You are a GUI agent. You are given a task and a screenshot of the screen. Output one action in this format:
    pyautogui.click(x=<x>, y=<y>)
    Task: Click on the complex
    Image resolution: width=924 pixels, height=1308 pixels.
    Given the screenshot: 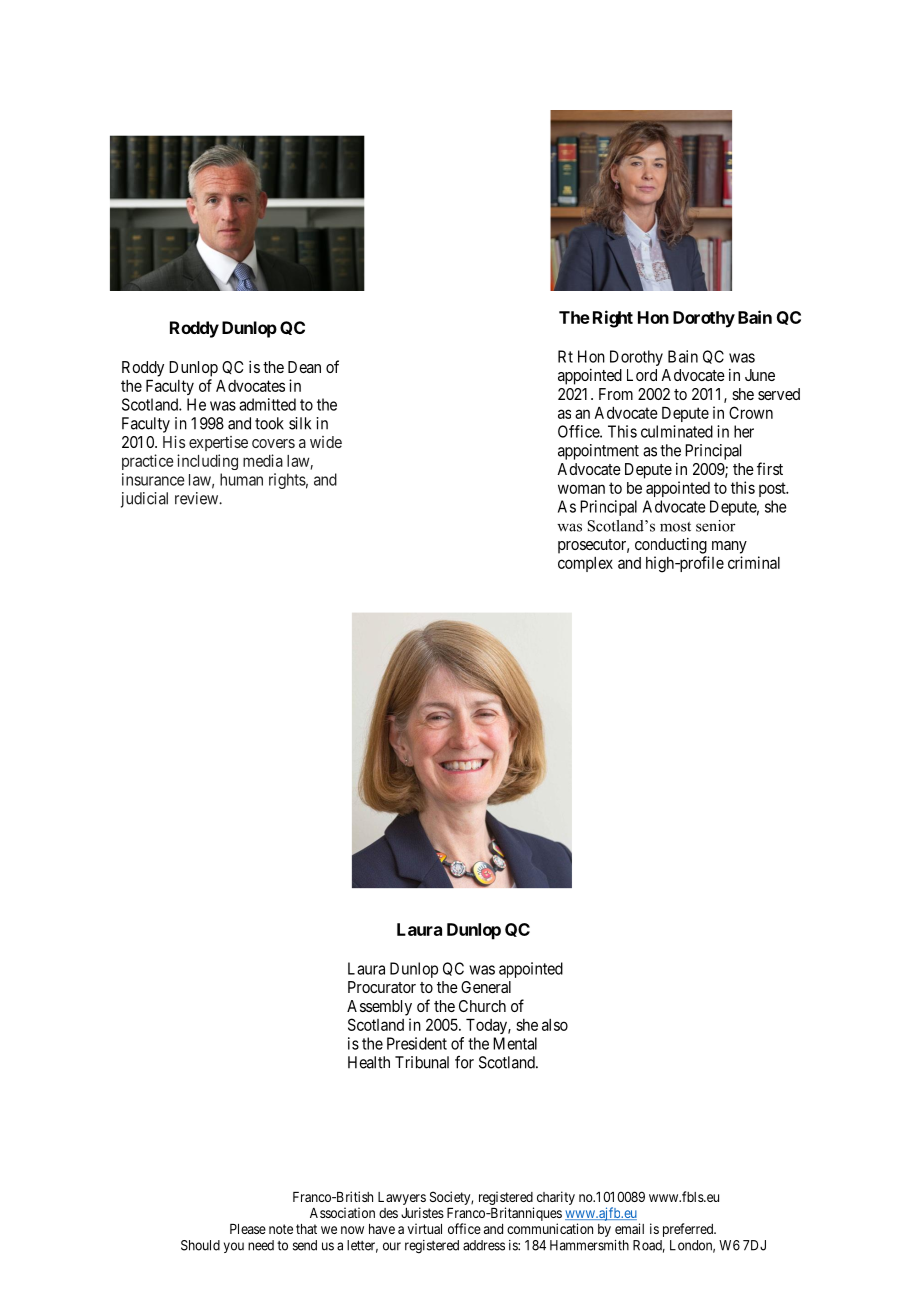 What is the action you would take?
    pyautogui.click(x=585, y=564)
